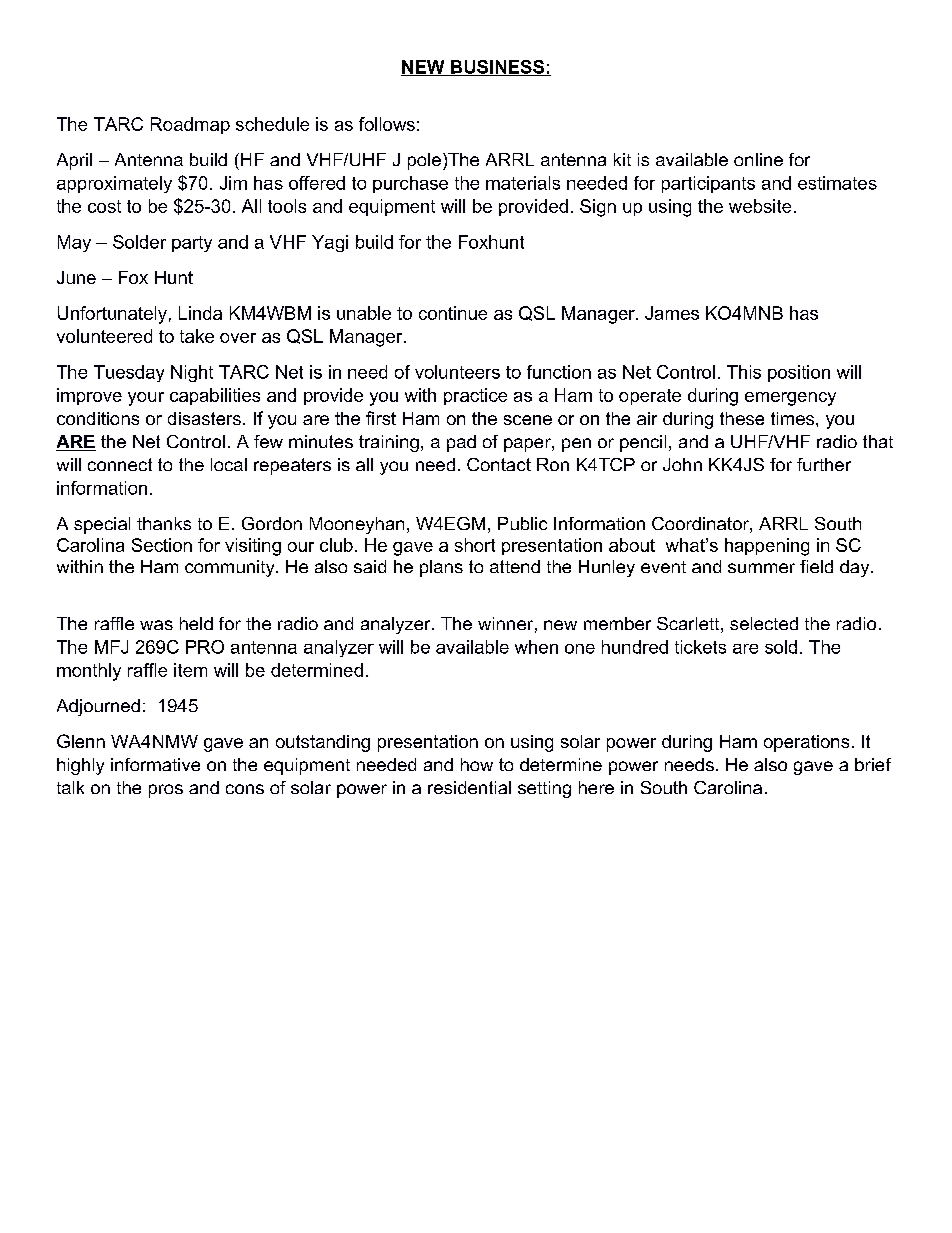 This screenshot has width=952, height=1233. What do you see at coordinates (162, 545) in the screenshot?
I see `Section` at bounding box center [162, 545].
